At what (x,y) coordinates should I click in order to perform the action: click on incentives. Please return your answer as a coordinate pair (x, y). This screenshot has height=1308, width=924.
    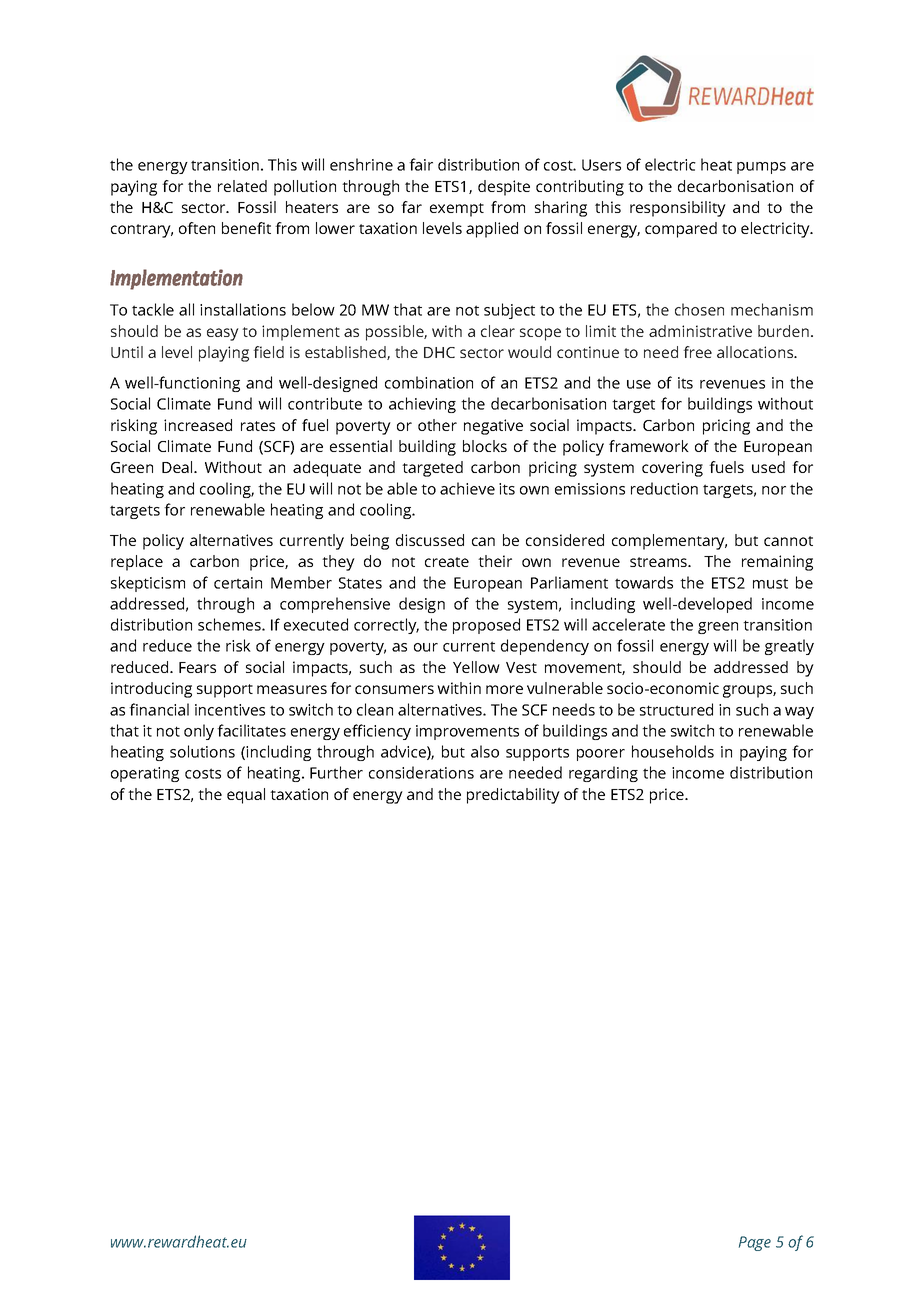
    Looking at the image, I should click on (230, 710).
